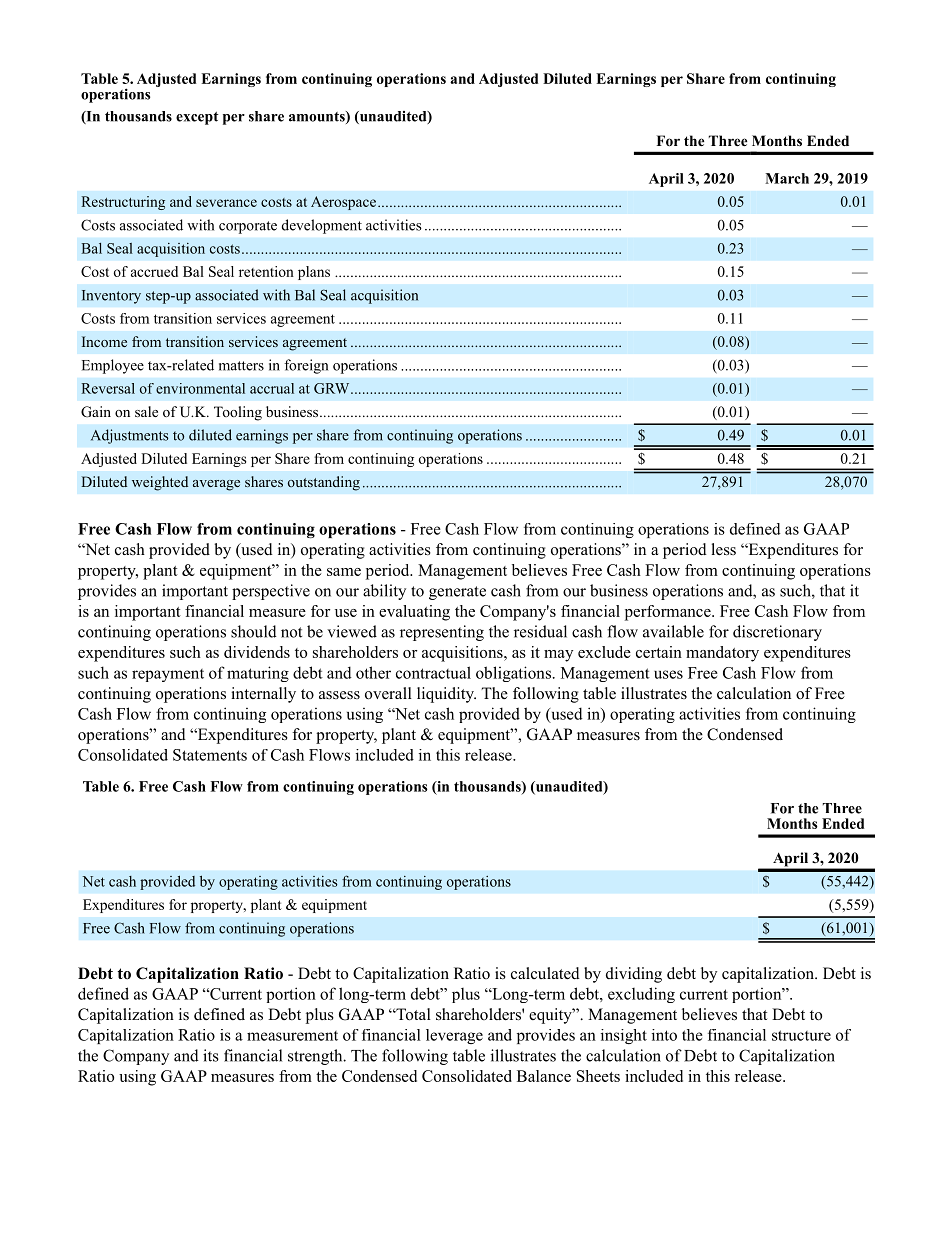  What do you see at coordinates (343, 203) in the document?
I see `Aerospace` at bounding box center [343, 203].
